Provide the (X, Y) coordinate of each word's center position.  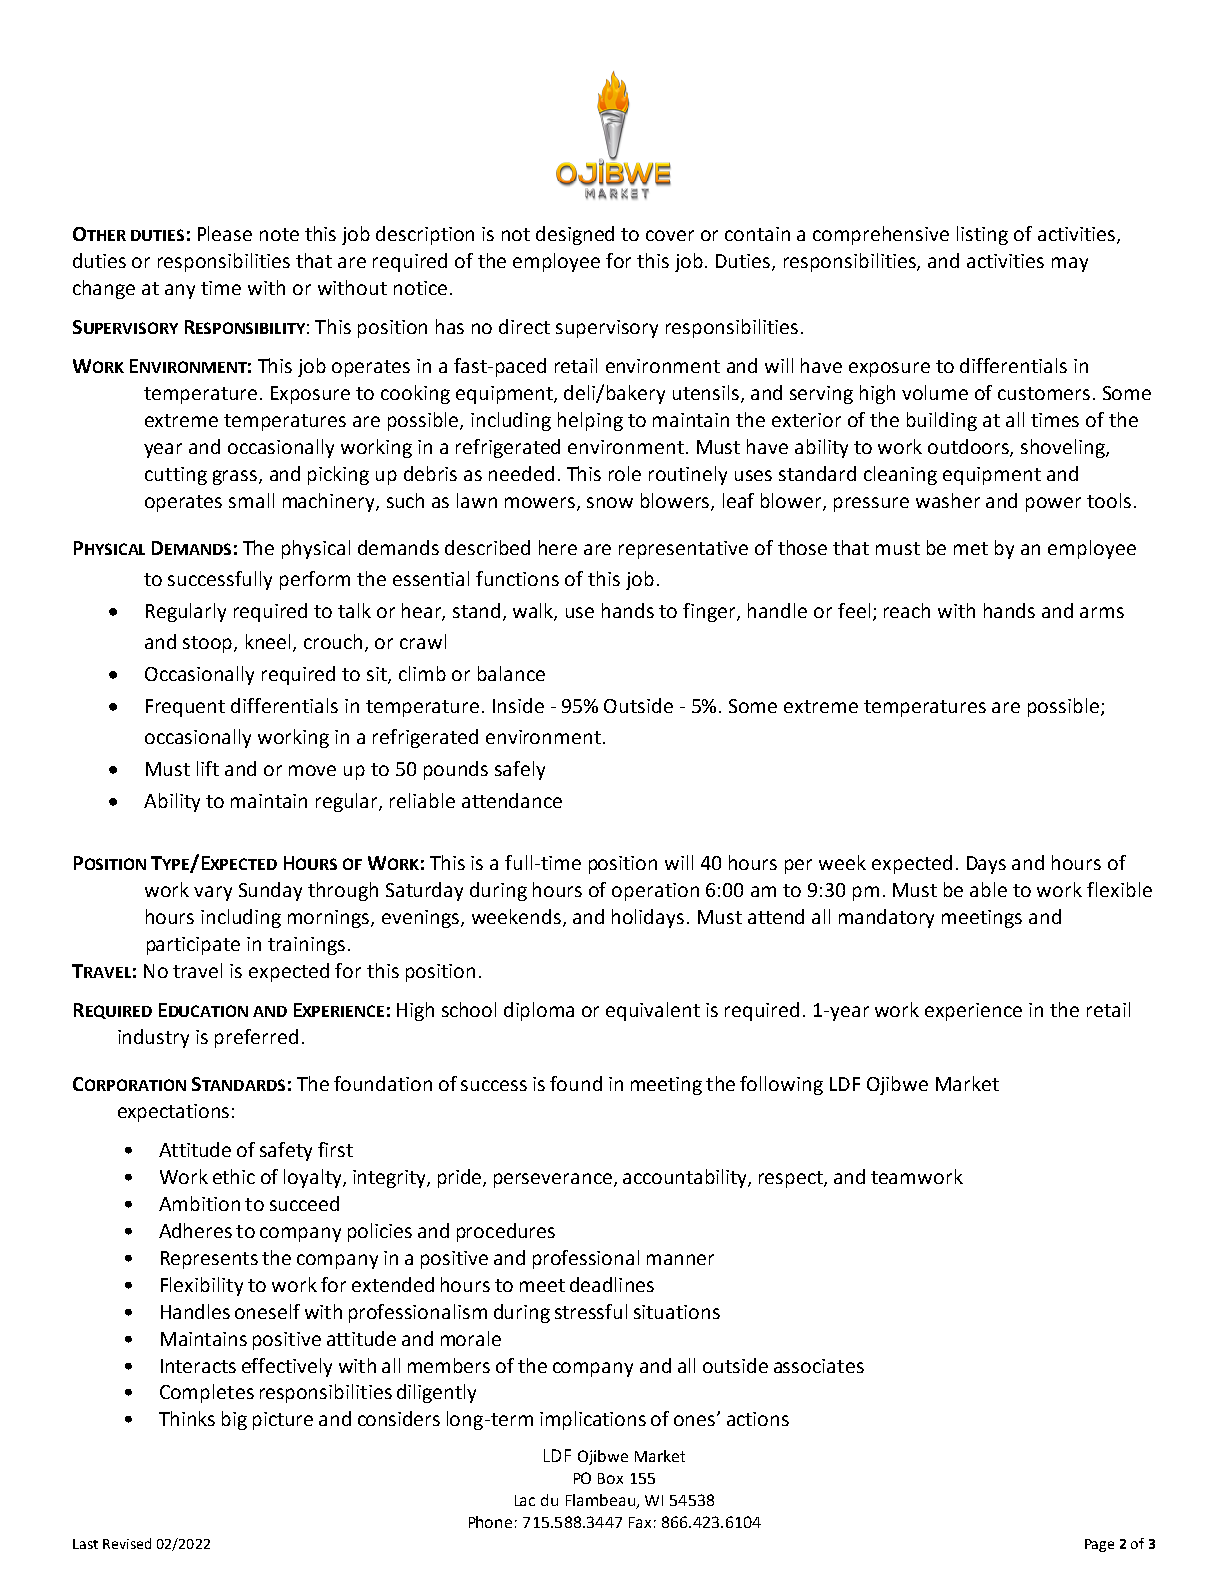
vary (213, 893)
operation (655, 892)
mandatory (886, 918)
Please (225, 233)
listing (982, 235)
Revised (127, 1543)
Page (1099, 1545)
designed (575, 235)
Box (610, 1478)
